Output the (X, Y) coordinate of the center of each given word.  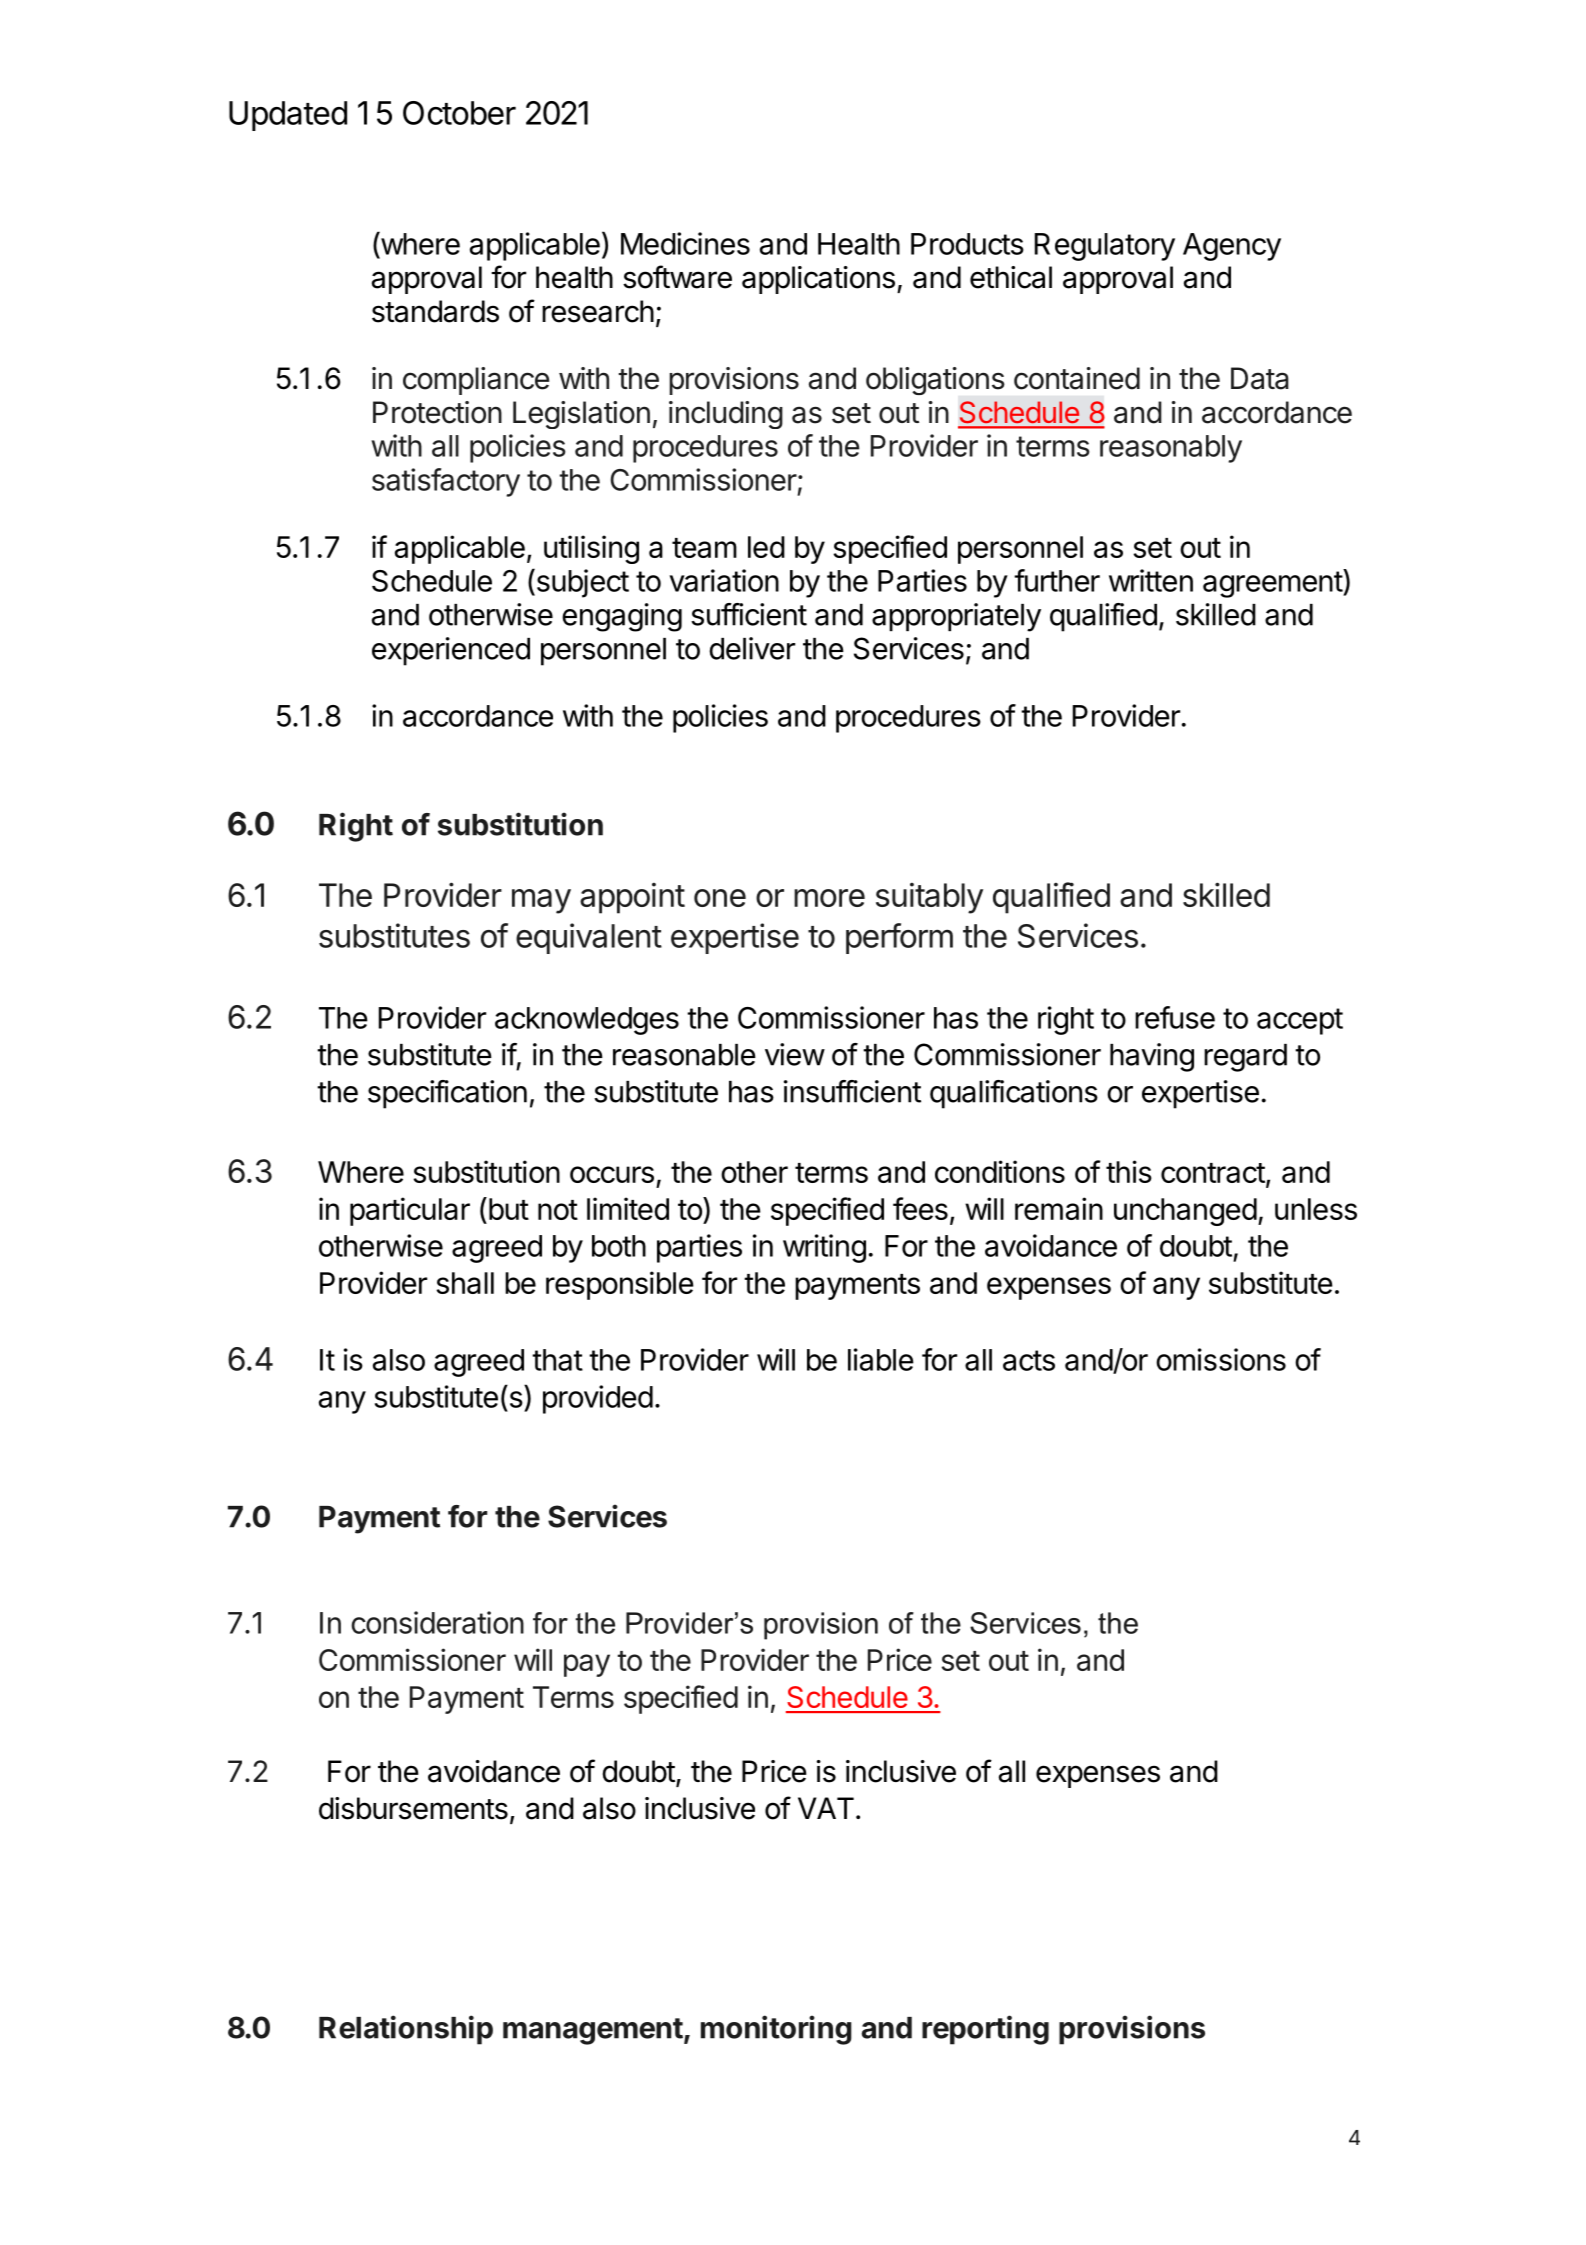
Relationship (406, 2030)
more (829, 898)
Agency (1232, 247)
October (459, 113)
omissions (1221, 1359)
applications (818, 280)
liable (881, 1359)
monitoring (776, 2030)
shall (465, 1283)
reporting (985, 2030)
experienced (451, 651)
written (1151, 580)
